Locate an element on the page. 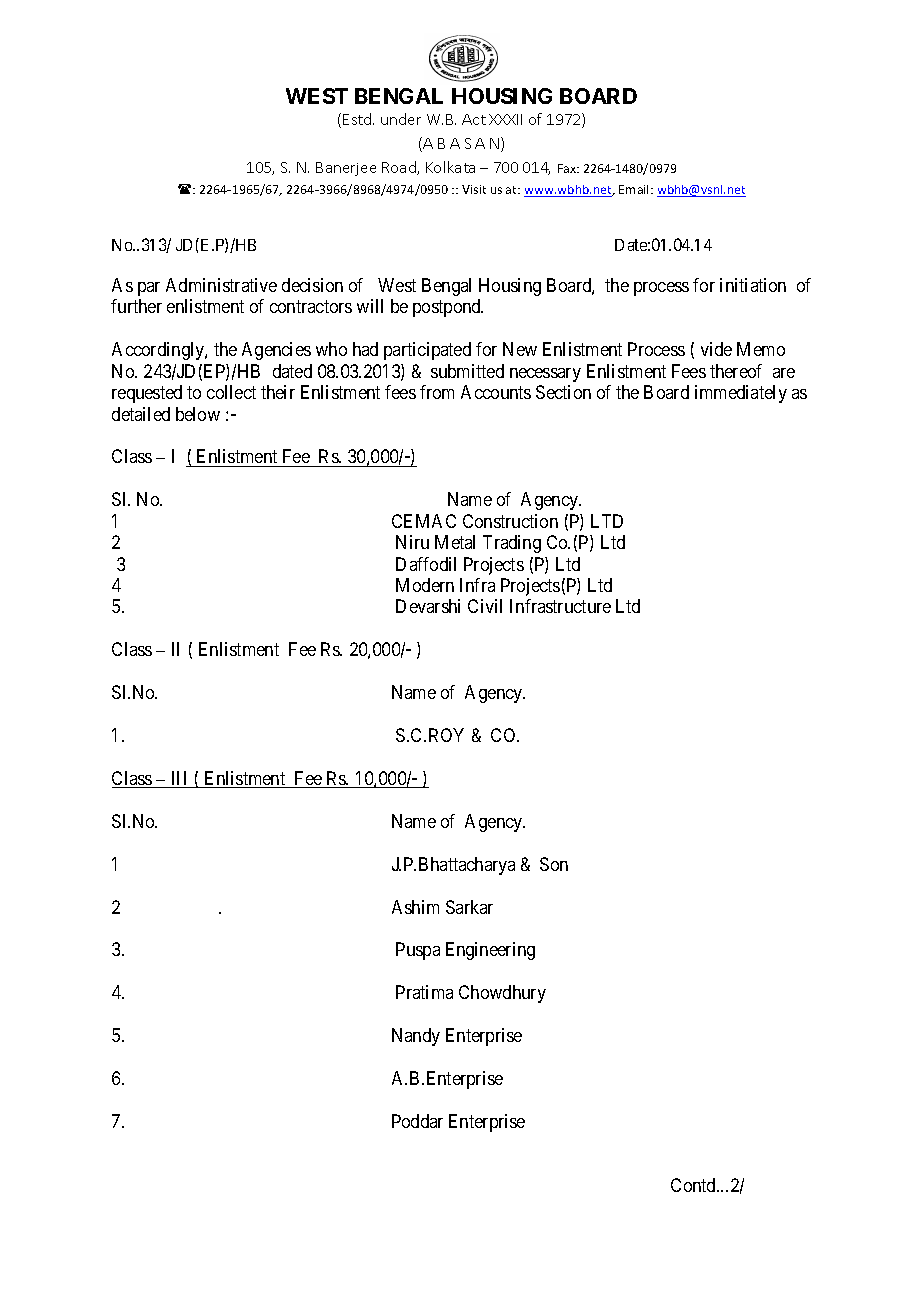  Email is located at coordinates (635, 189).
